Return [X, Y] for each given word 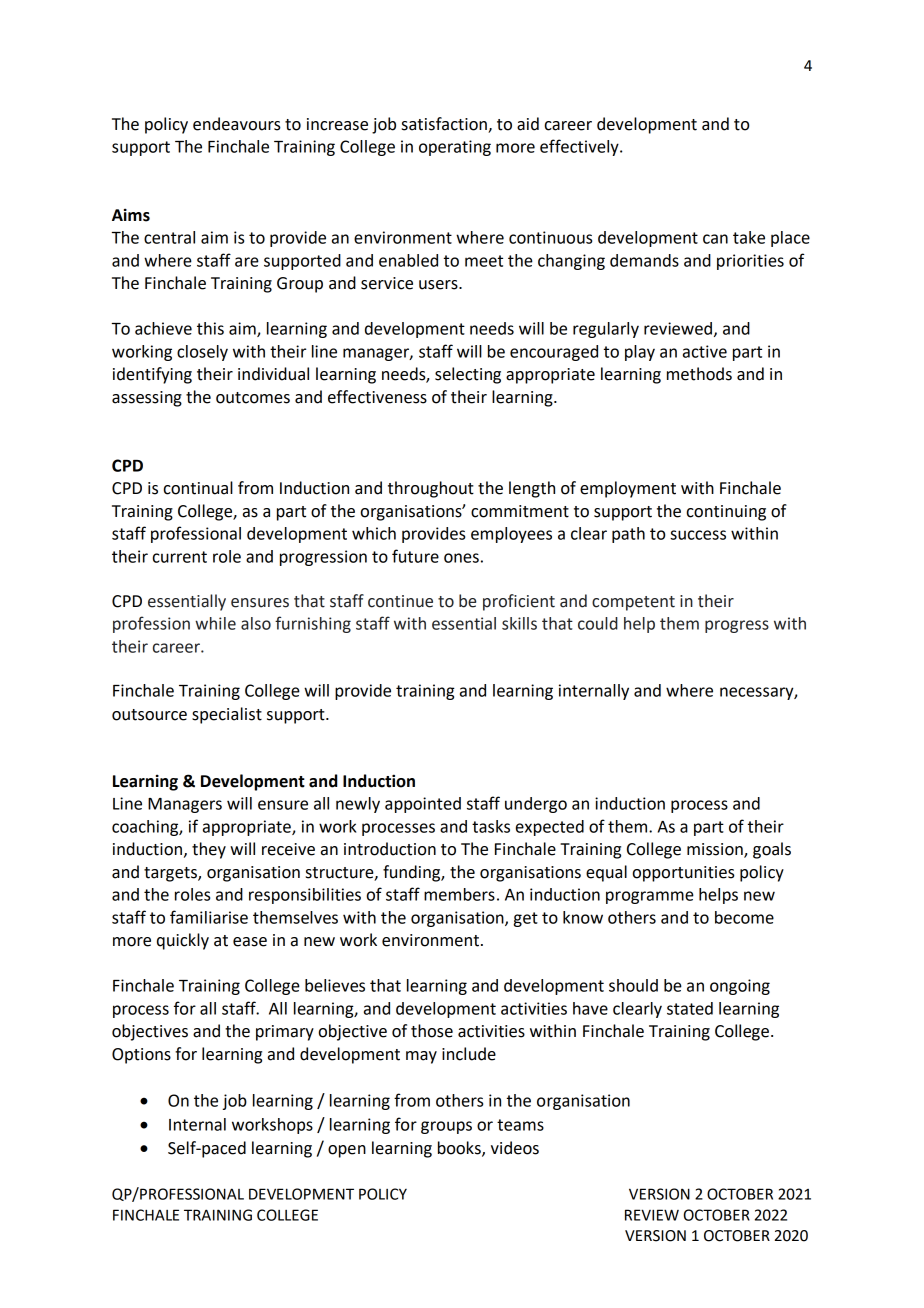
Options [141, 1056]
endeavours [237, 124]
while [215, 623]
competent [633, 603]
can [715, 239]
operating [455, 148]
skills [519, 623]
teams [520, 1125]
